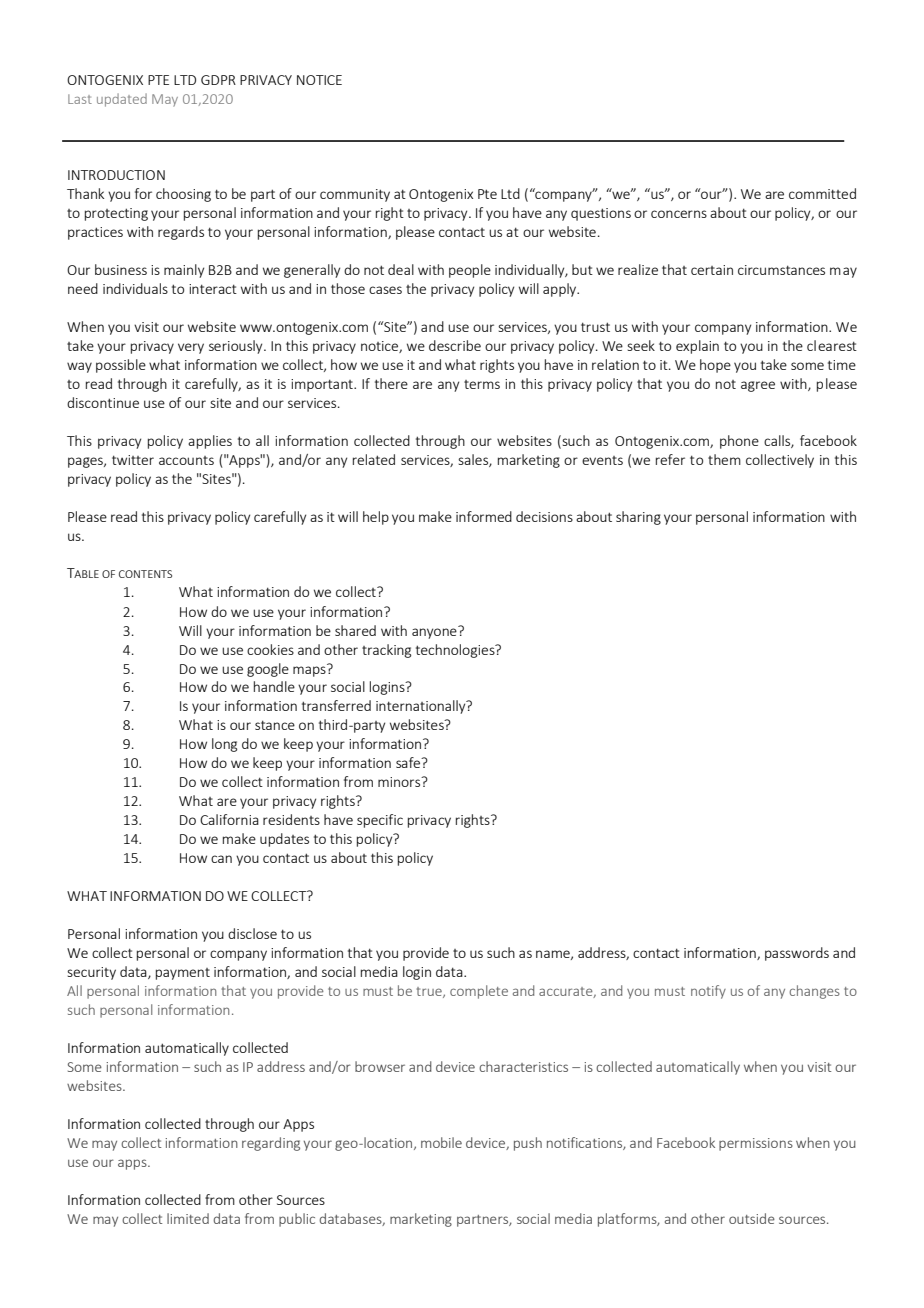 The width and height of the screenshot is (924, 1308). Describe the element at coordinates (355, 195) in the screenshot. I see `community` at that location.
